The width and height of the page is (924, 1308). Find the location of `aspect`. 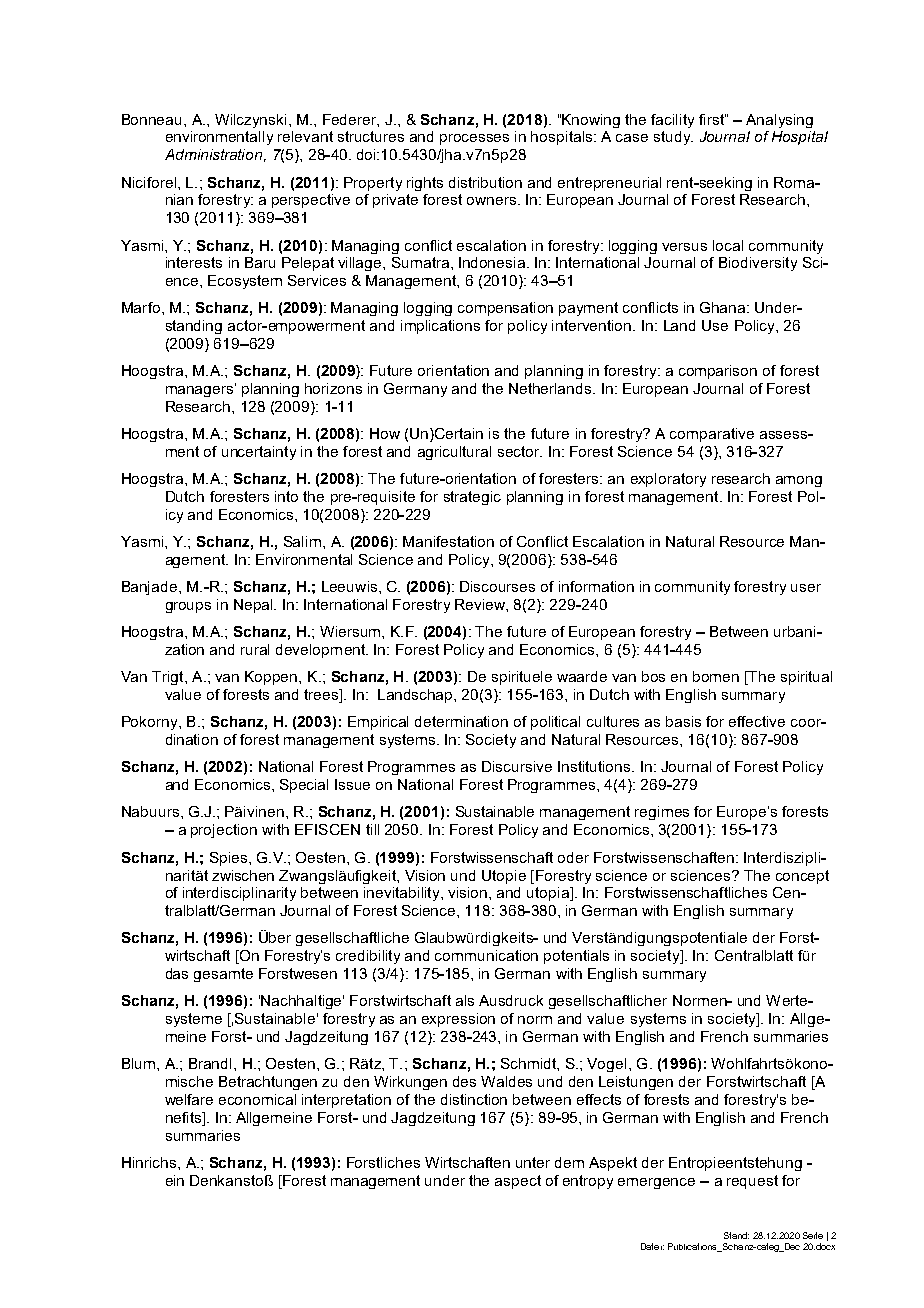

aspect is located at coordinates (518, 1182).
